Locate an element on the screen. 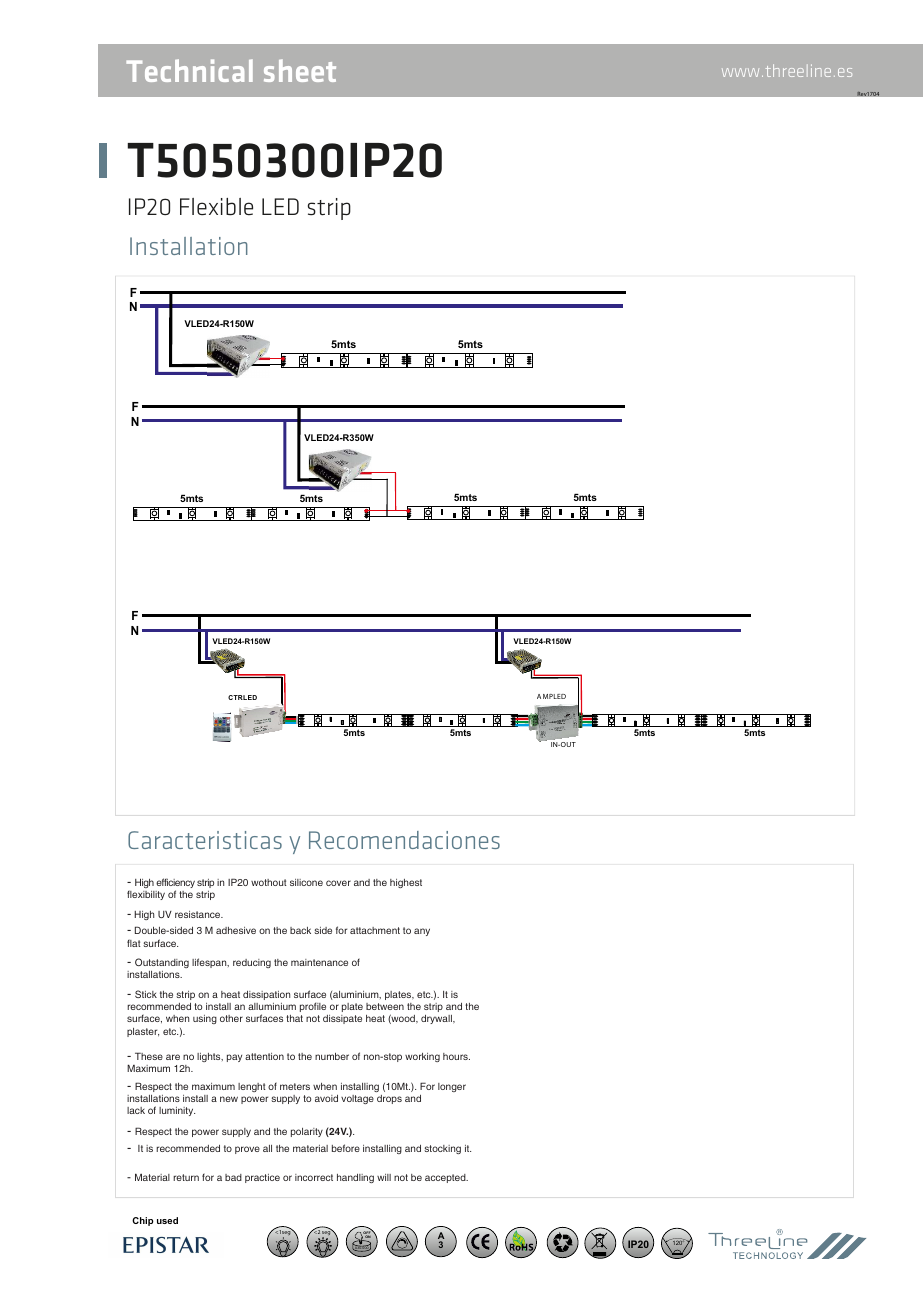  cover is located at coordinates (338, 883).
